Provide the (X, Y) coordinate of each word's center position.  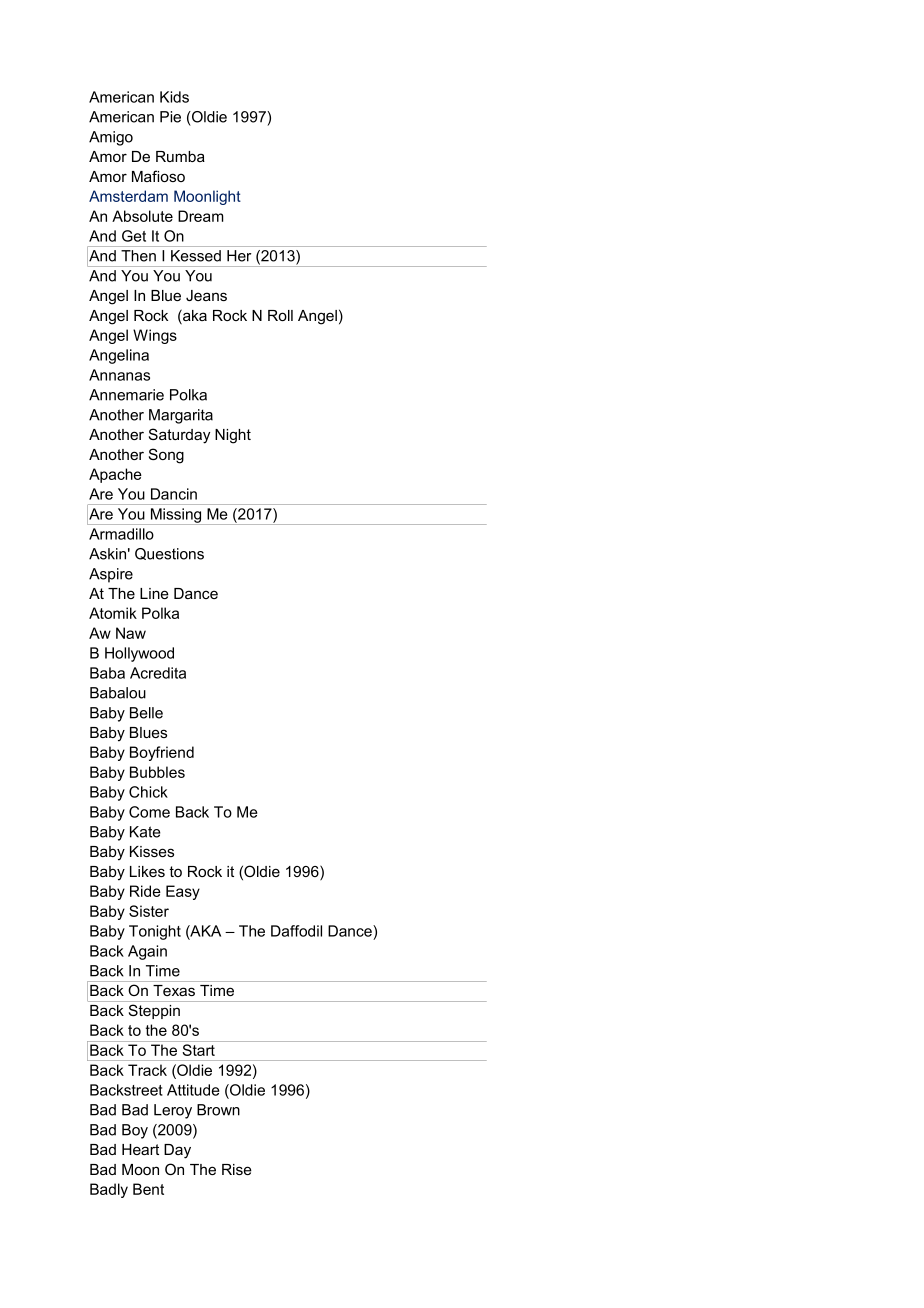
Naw (131, 633)
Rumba (180, 156)
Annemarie (126, 395)
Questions (169, 554)
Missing (176, 516)
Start (199, 1050)
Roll (280, 315)
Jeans (206, 295)
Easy (183, 892)
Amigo (111, 138)
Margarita (181, 416)
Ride (145, 891)
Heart (140, 1149)
